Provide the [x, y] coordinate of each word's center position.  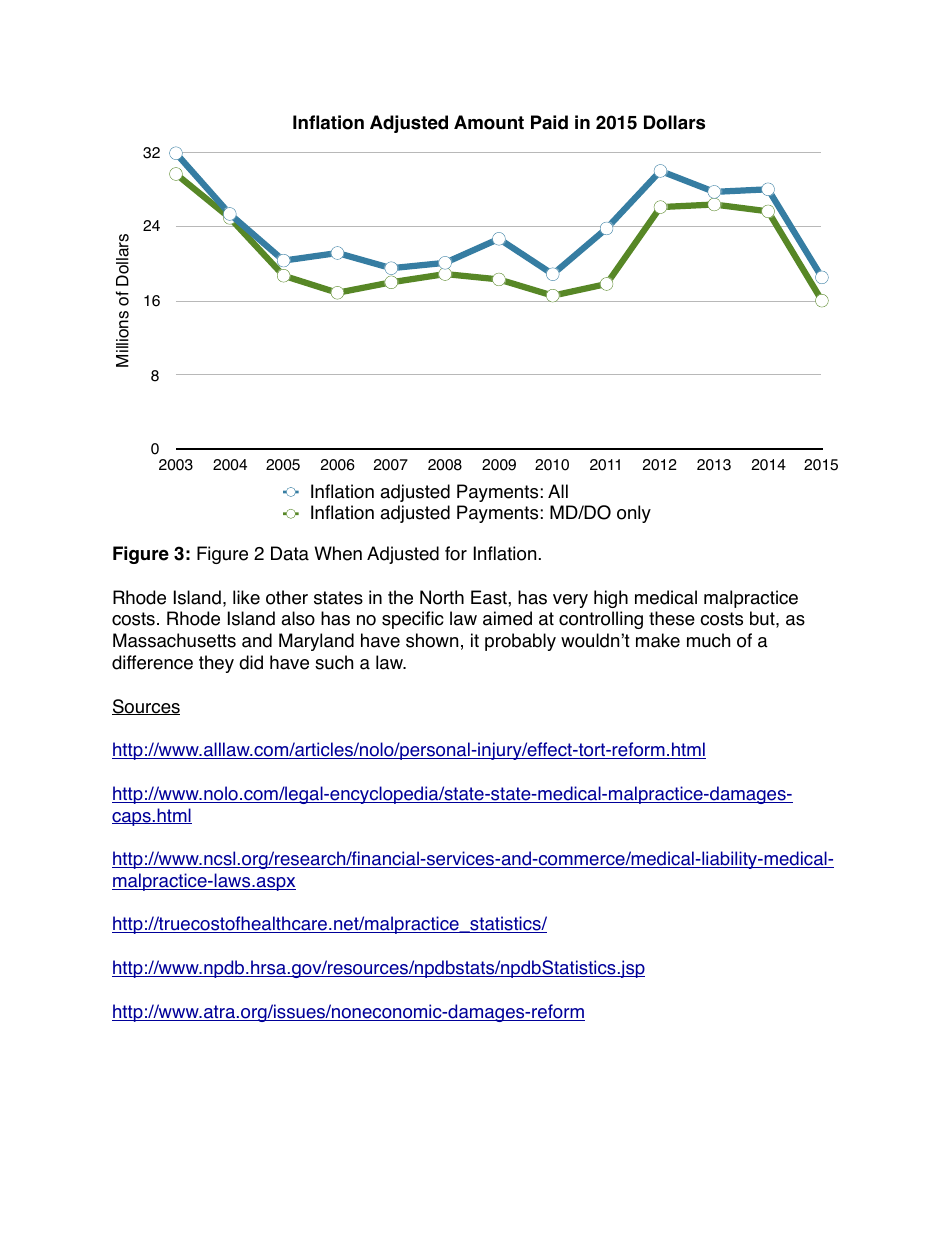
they [216, 664]
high [611, 599]
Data [290, 553]
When [338, 553]
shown [432, 640]
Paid [549, 122]
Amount [489, 122]
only [634, 514]
